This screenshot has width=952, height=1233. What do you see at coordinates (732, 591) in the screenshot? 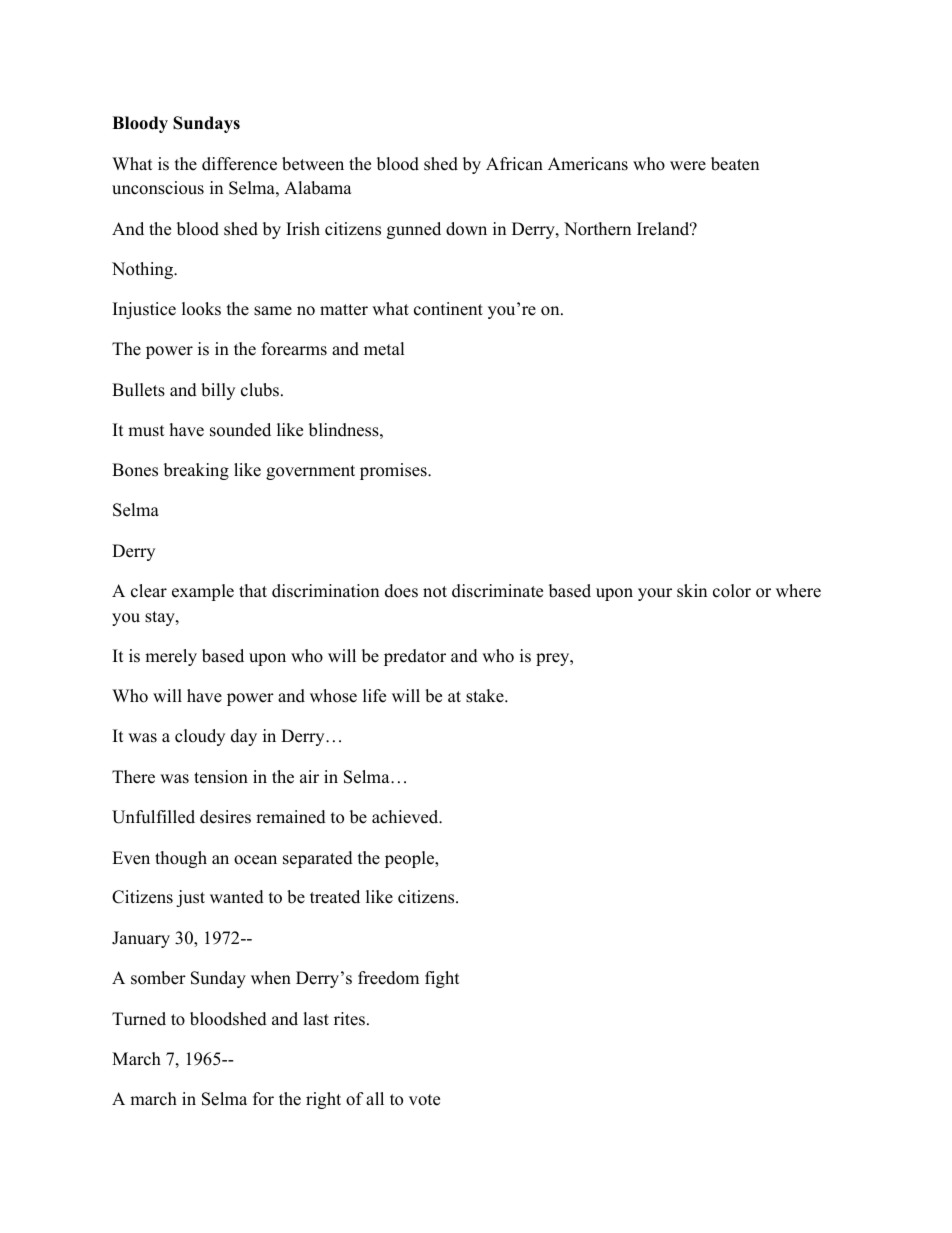
I see `color` at bounding box center [732, 591].
